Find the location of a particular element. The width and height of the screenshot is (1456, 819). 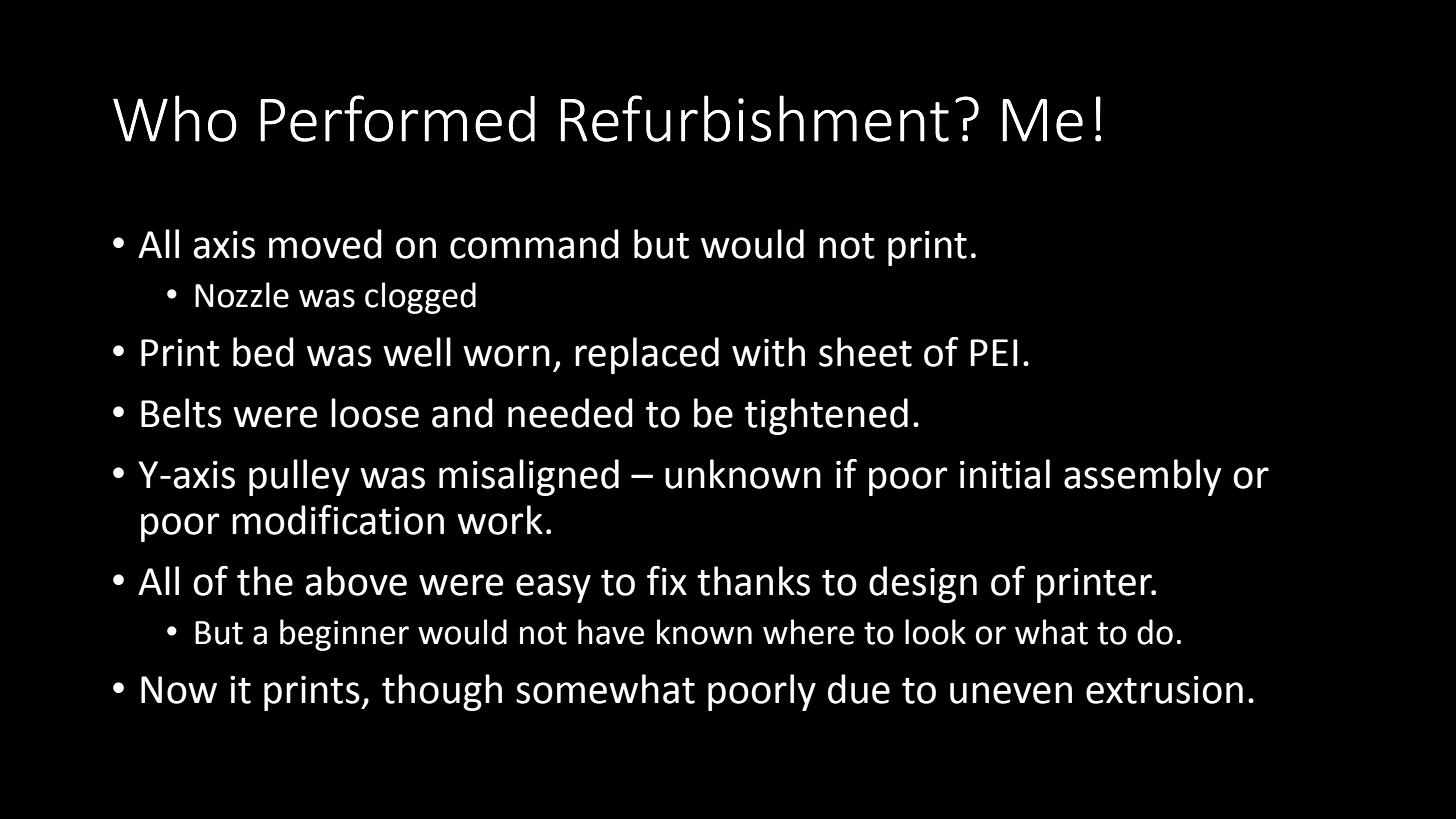

loose is located at coordinates (375, 413).
